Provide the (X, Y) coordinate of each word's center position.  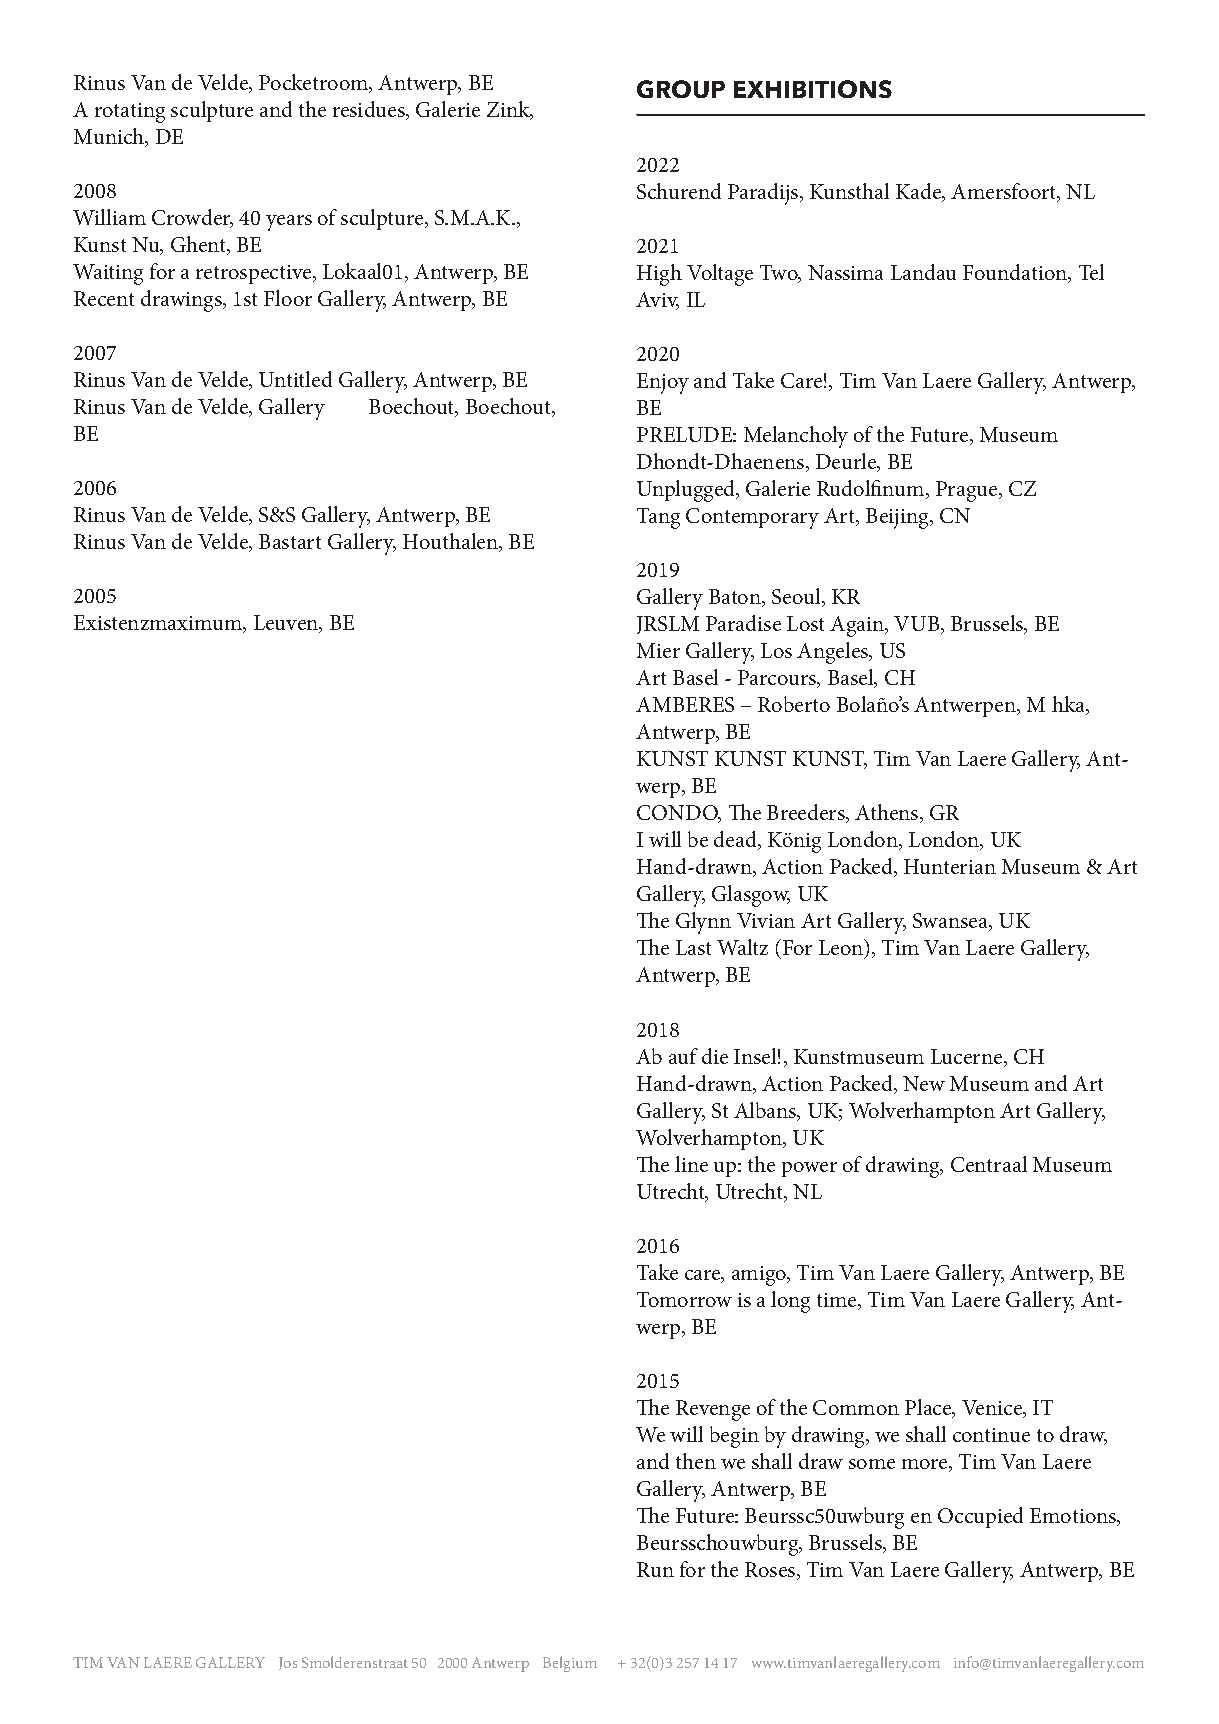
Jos (288, 1663)
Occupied (980, 1517)
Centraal (989, 1164)
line (691, 1164)
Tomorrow (684, 1299)
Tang (658, 518)
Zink (510, 110)
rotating (130, 113)
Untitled (295, 379)
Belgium (570, 1664)
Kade (920, 192)
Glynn (703, 923)
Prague (968, 491)
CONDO (678, 814)
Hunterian (950, 866)
